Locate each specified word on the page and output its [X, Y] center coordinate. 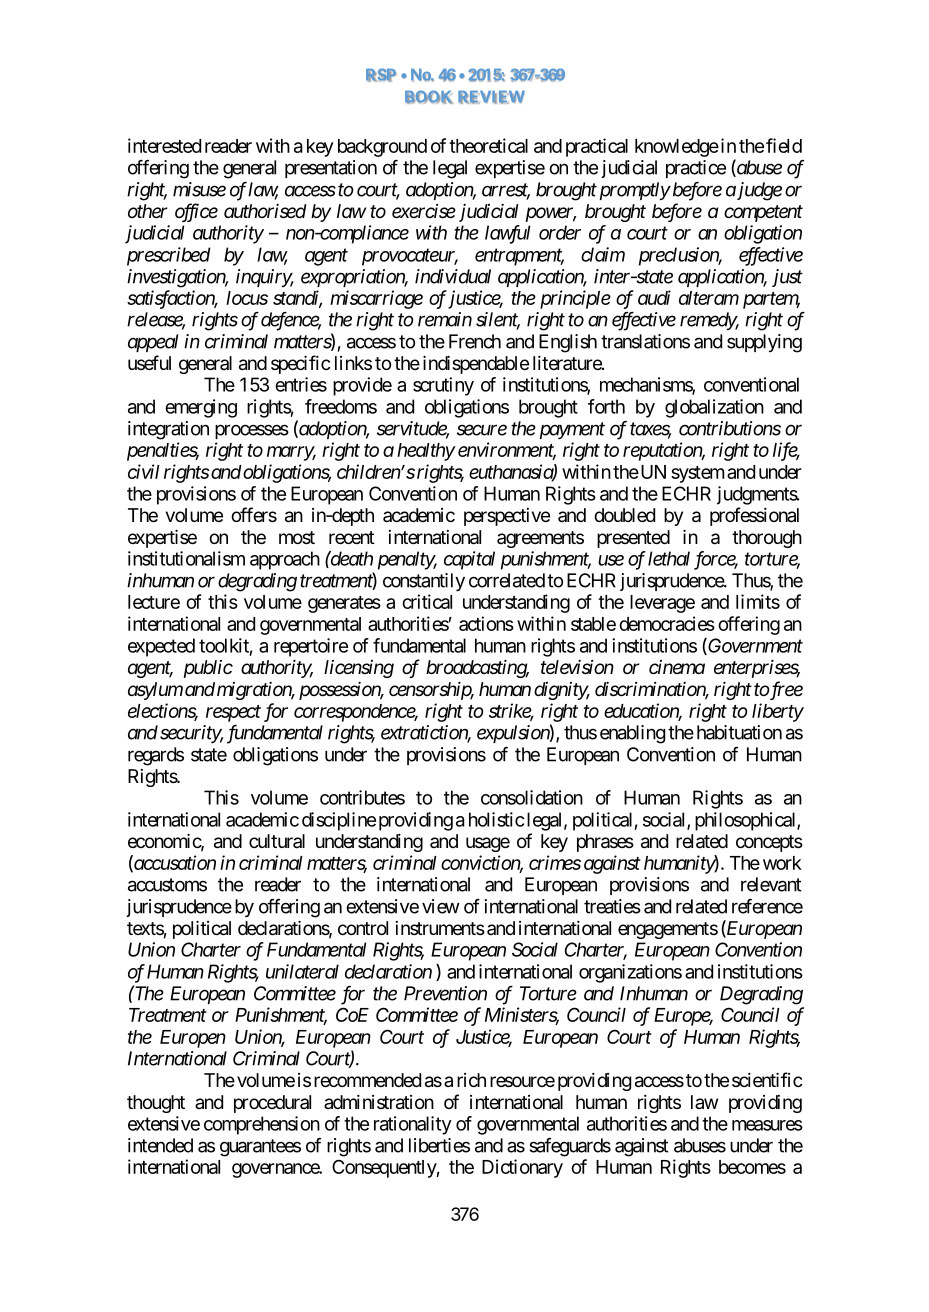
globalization [714, 408]
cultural [277, 841]
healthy [426, 452]
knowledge [677, 148]
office [196, 212]
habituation [739, 732]
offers [254, 514]
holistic [496, 819]
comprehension [262, 1125]
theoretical [488, 145]
